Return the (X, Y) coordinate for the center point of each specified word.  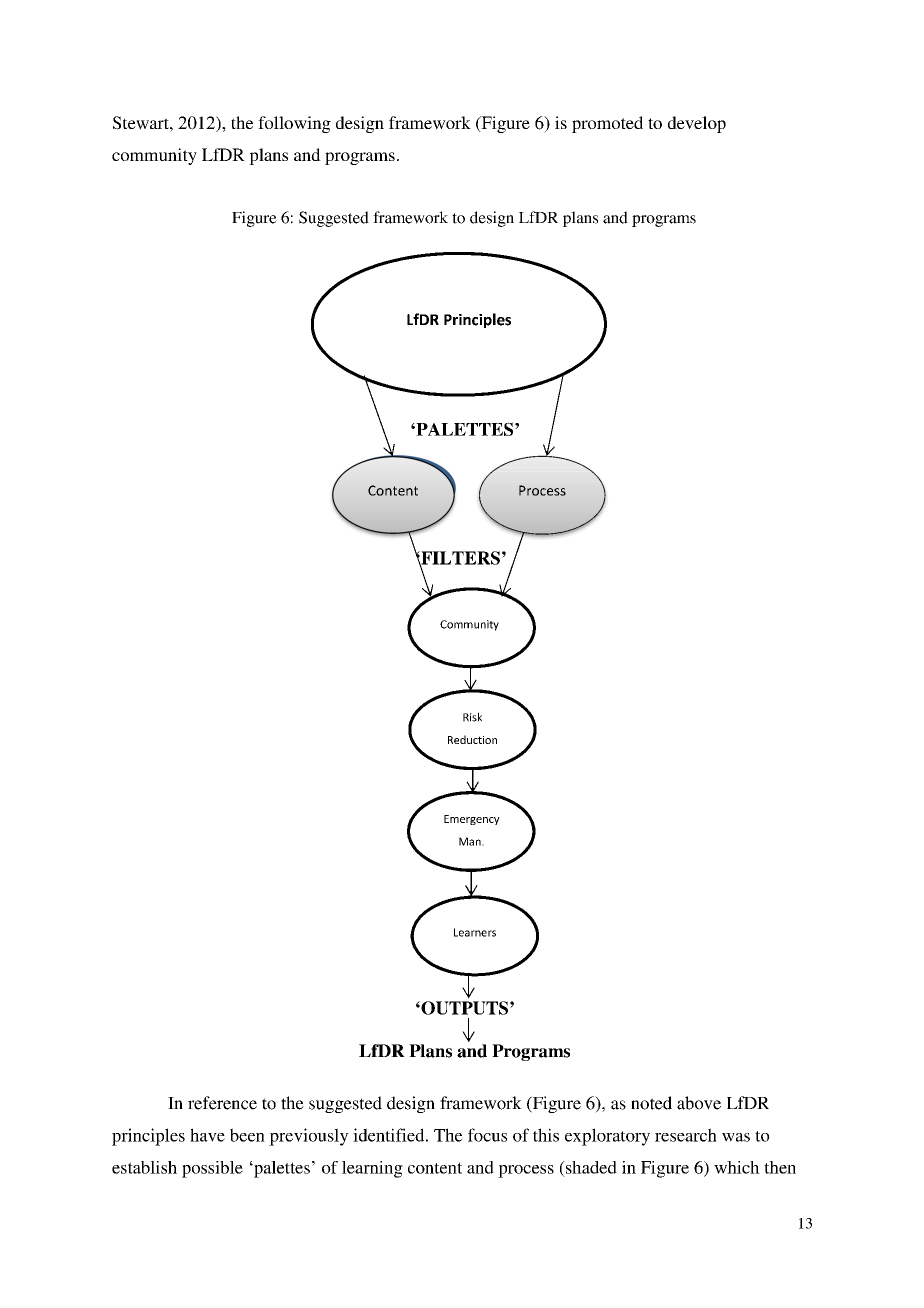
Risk (472, 717)
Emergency (472, 820)
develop (697, 124)
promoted (607, 124)
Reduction (472, 739)
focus (487, 1135)
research (686, 1135)
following (294, 124)
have (207, 1135)
